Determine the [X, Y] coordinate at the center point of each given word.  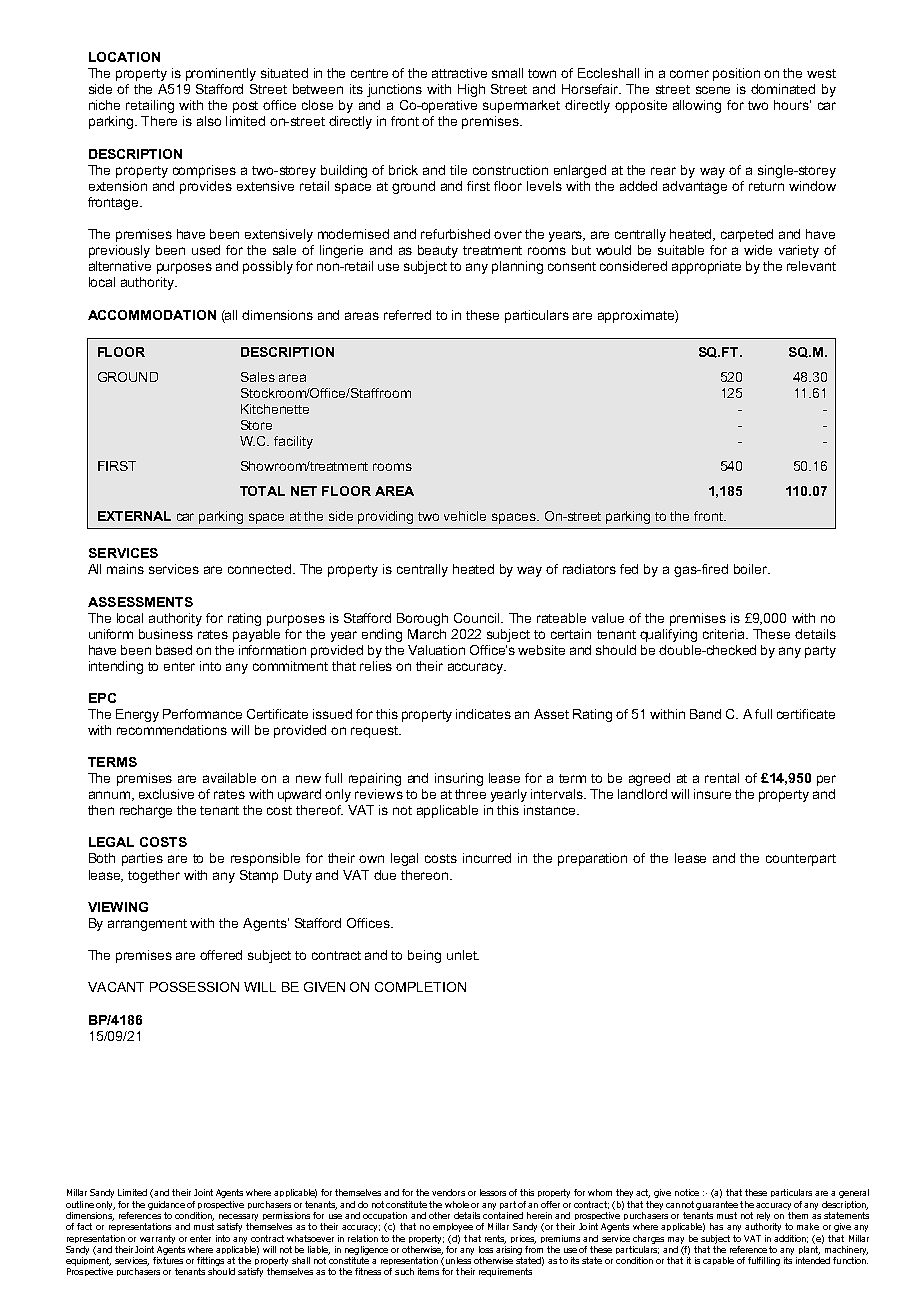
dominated [783, 89]
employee [453, 1227]
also [209, 121]
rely [763, 1216]
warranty [157, 1239]
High [471, 90]
